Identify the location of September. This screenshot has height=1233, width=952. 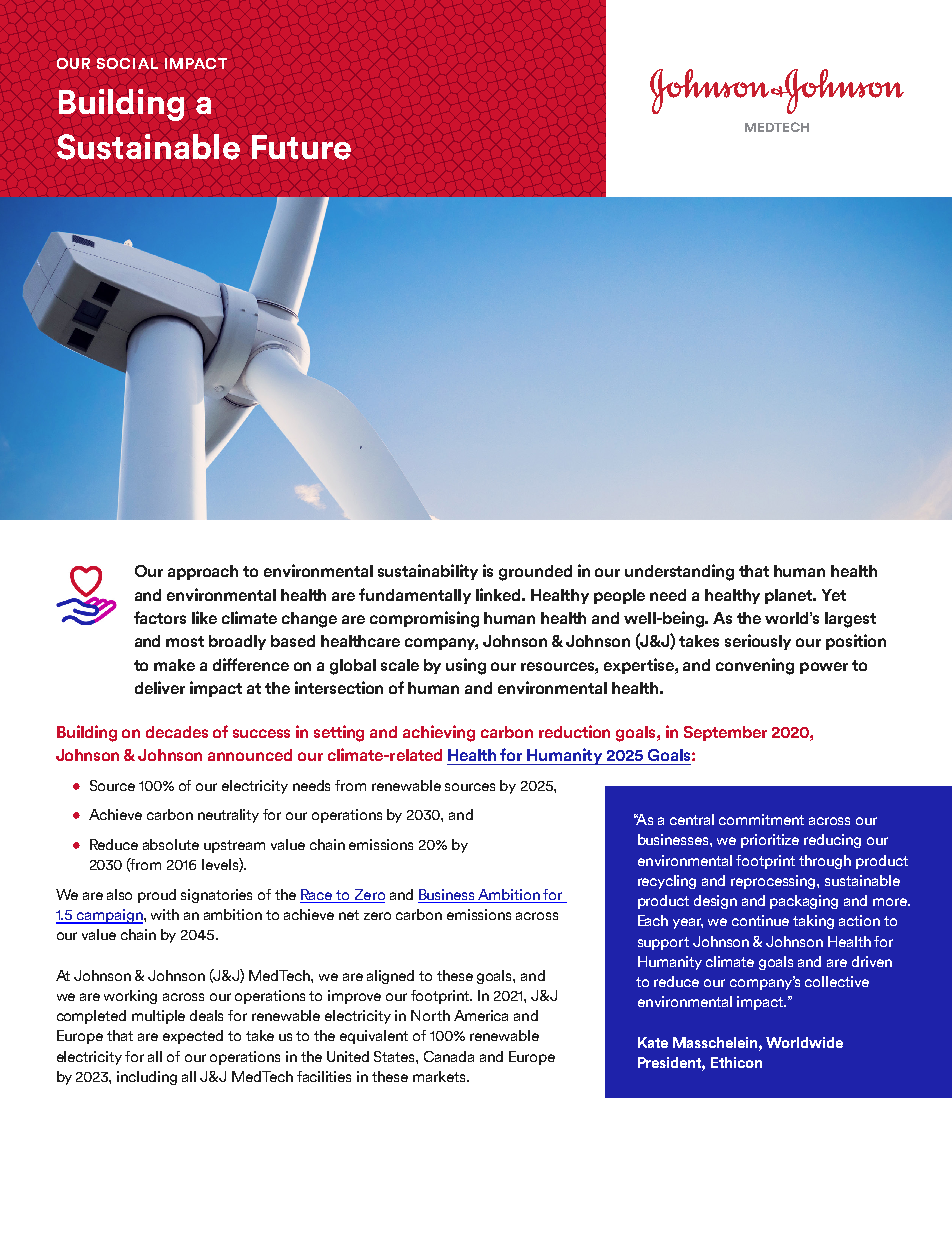
(725, 733).
